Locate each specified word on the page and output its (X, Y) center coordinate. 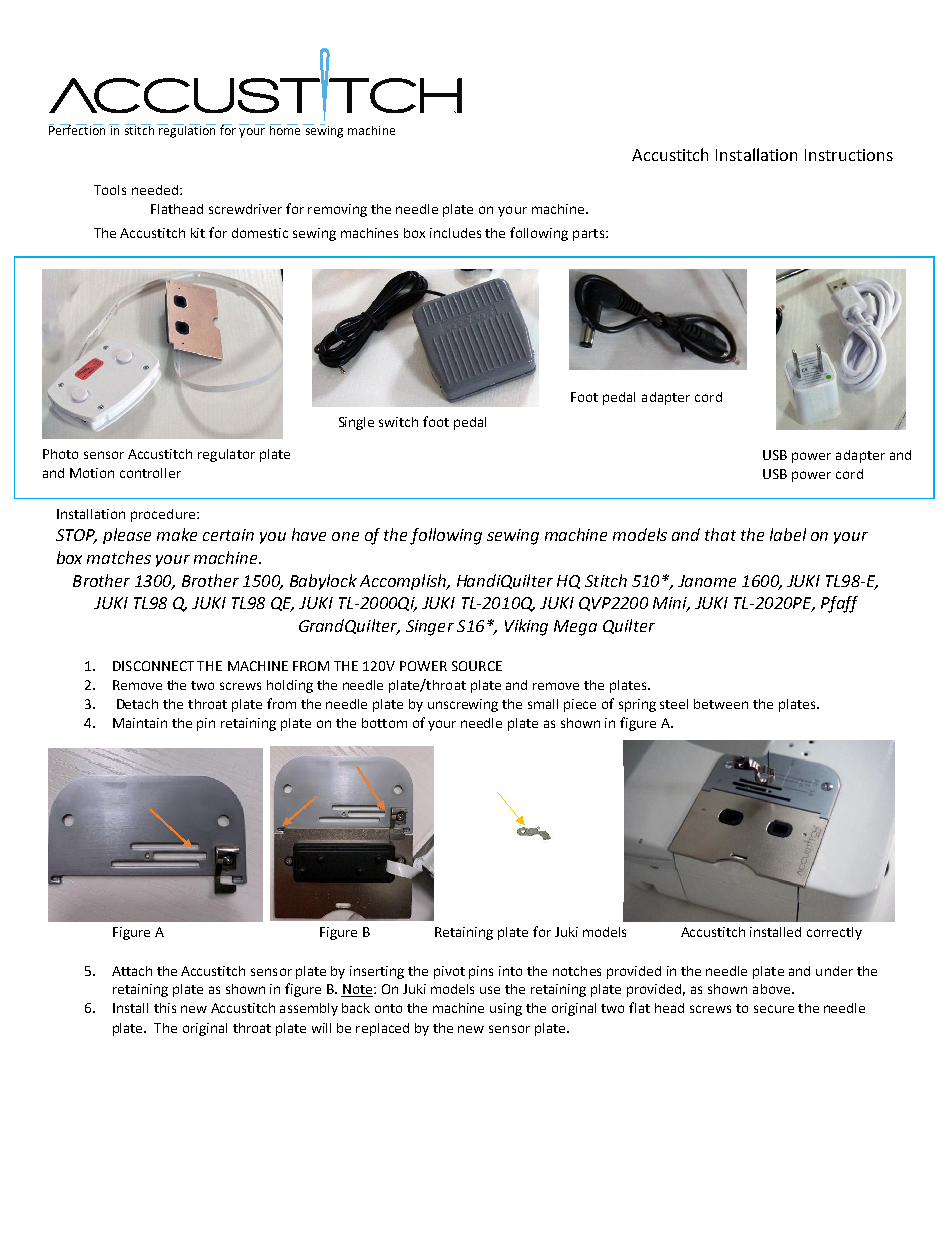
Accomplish (404, 582)
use (490, 990)
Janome (707, 581)
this (165, 1008)
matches (119, 557)
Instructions (849, 155)
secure (774, 1009)
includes (455, 233)
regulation (186, 131)
